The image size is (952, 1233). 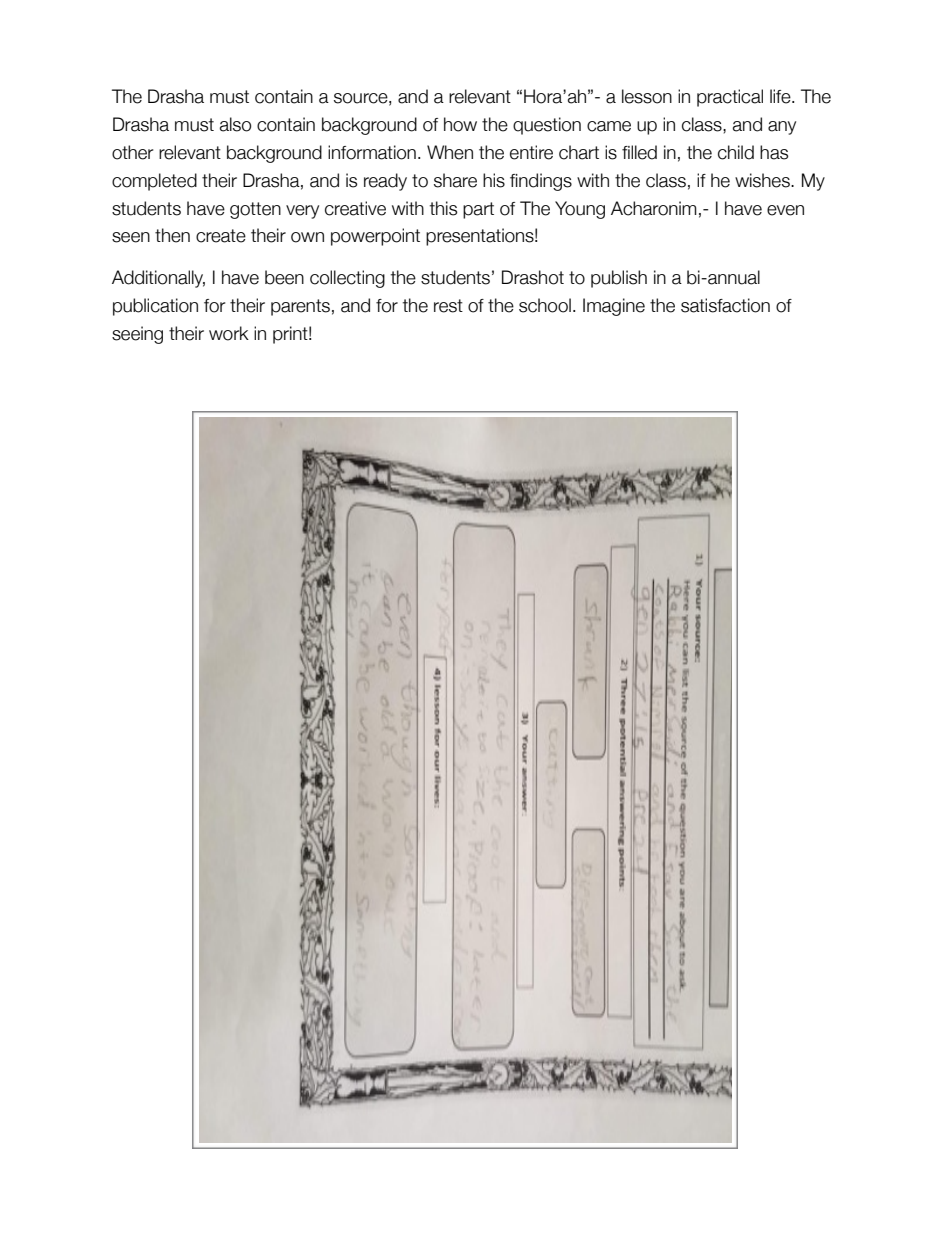 What do you see at coordinates (785, 210) in the document?
I see `even` at bounding box center [785, 210].
